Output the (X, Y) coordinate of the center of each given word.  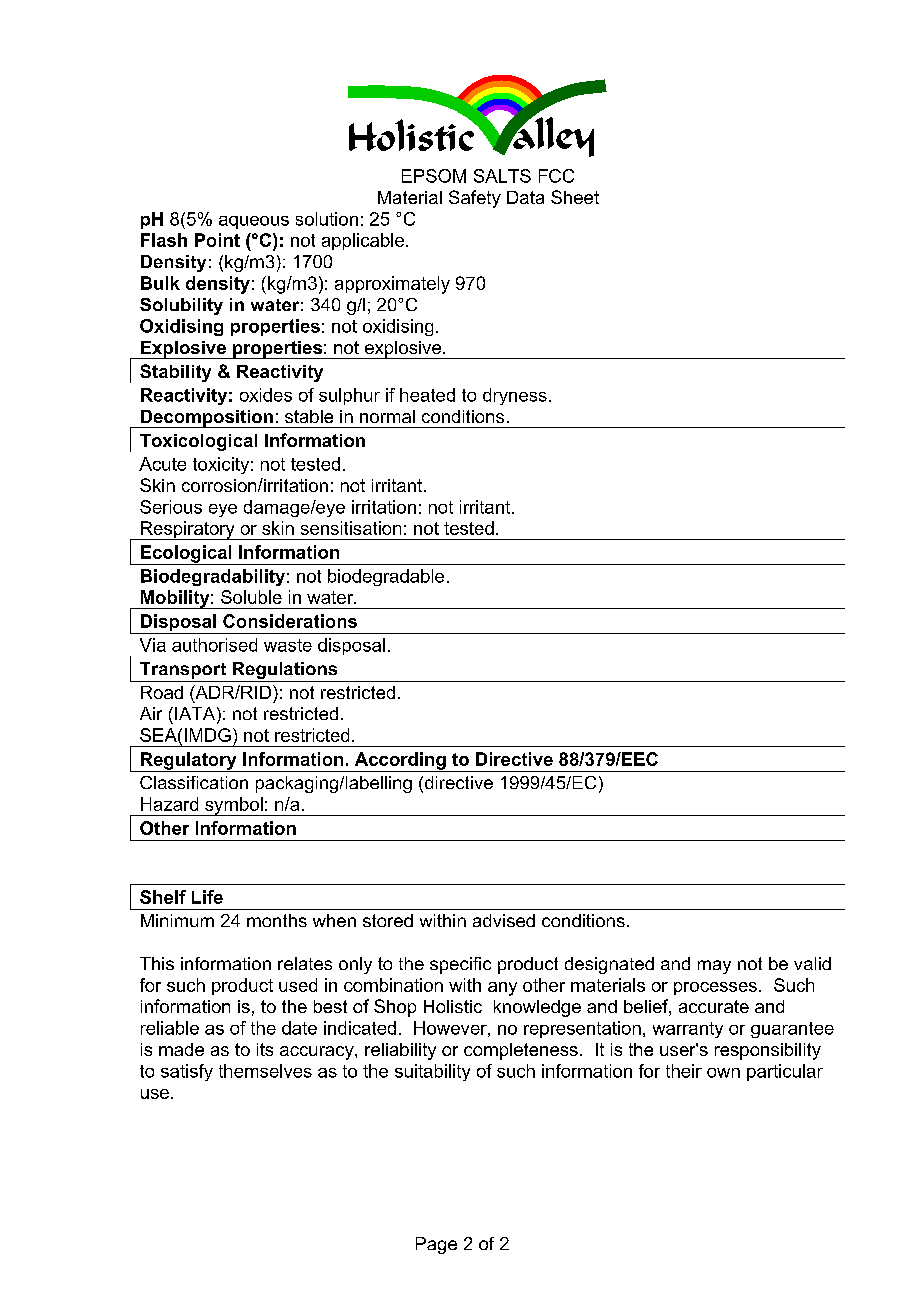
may (714, 967)
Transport (183, 670)
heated (427, 395)
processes (715, 988)
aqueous (254, 222)
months (277, 920)
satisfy (187, 1072)
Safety (475, 199)
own (723, 1073)
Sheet (575, 197)
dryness (515, 396)
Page (436, 1245)
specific (460, 965)
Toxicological (198, 442)
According (400, 762)
